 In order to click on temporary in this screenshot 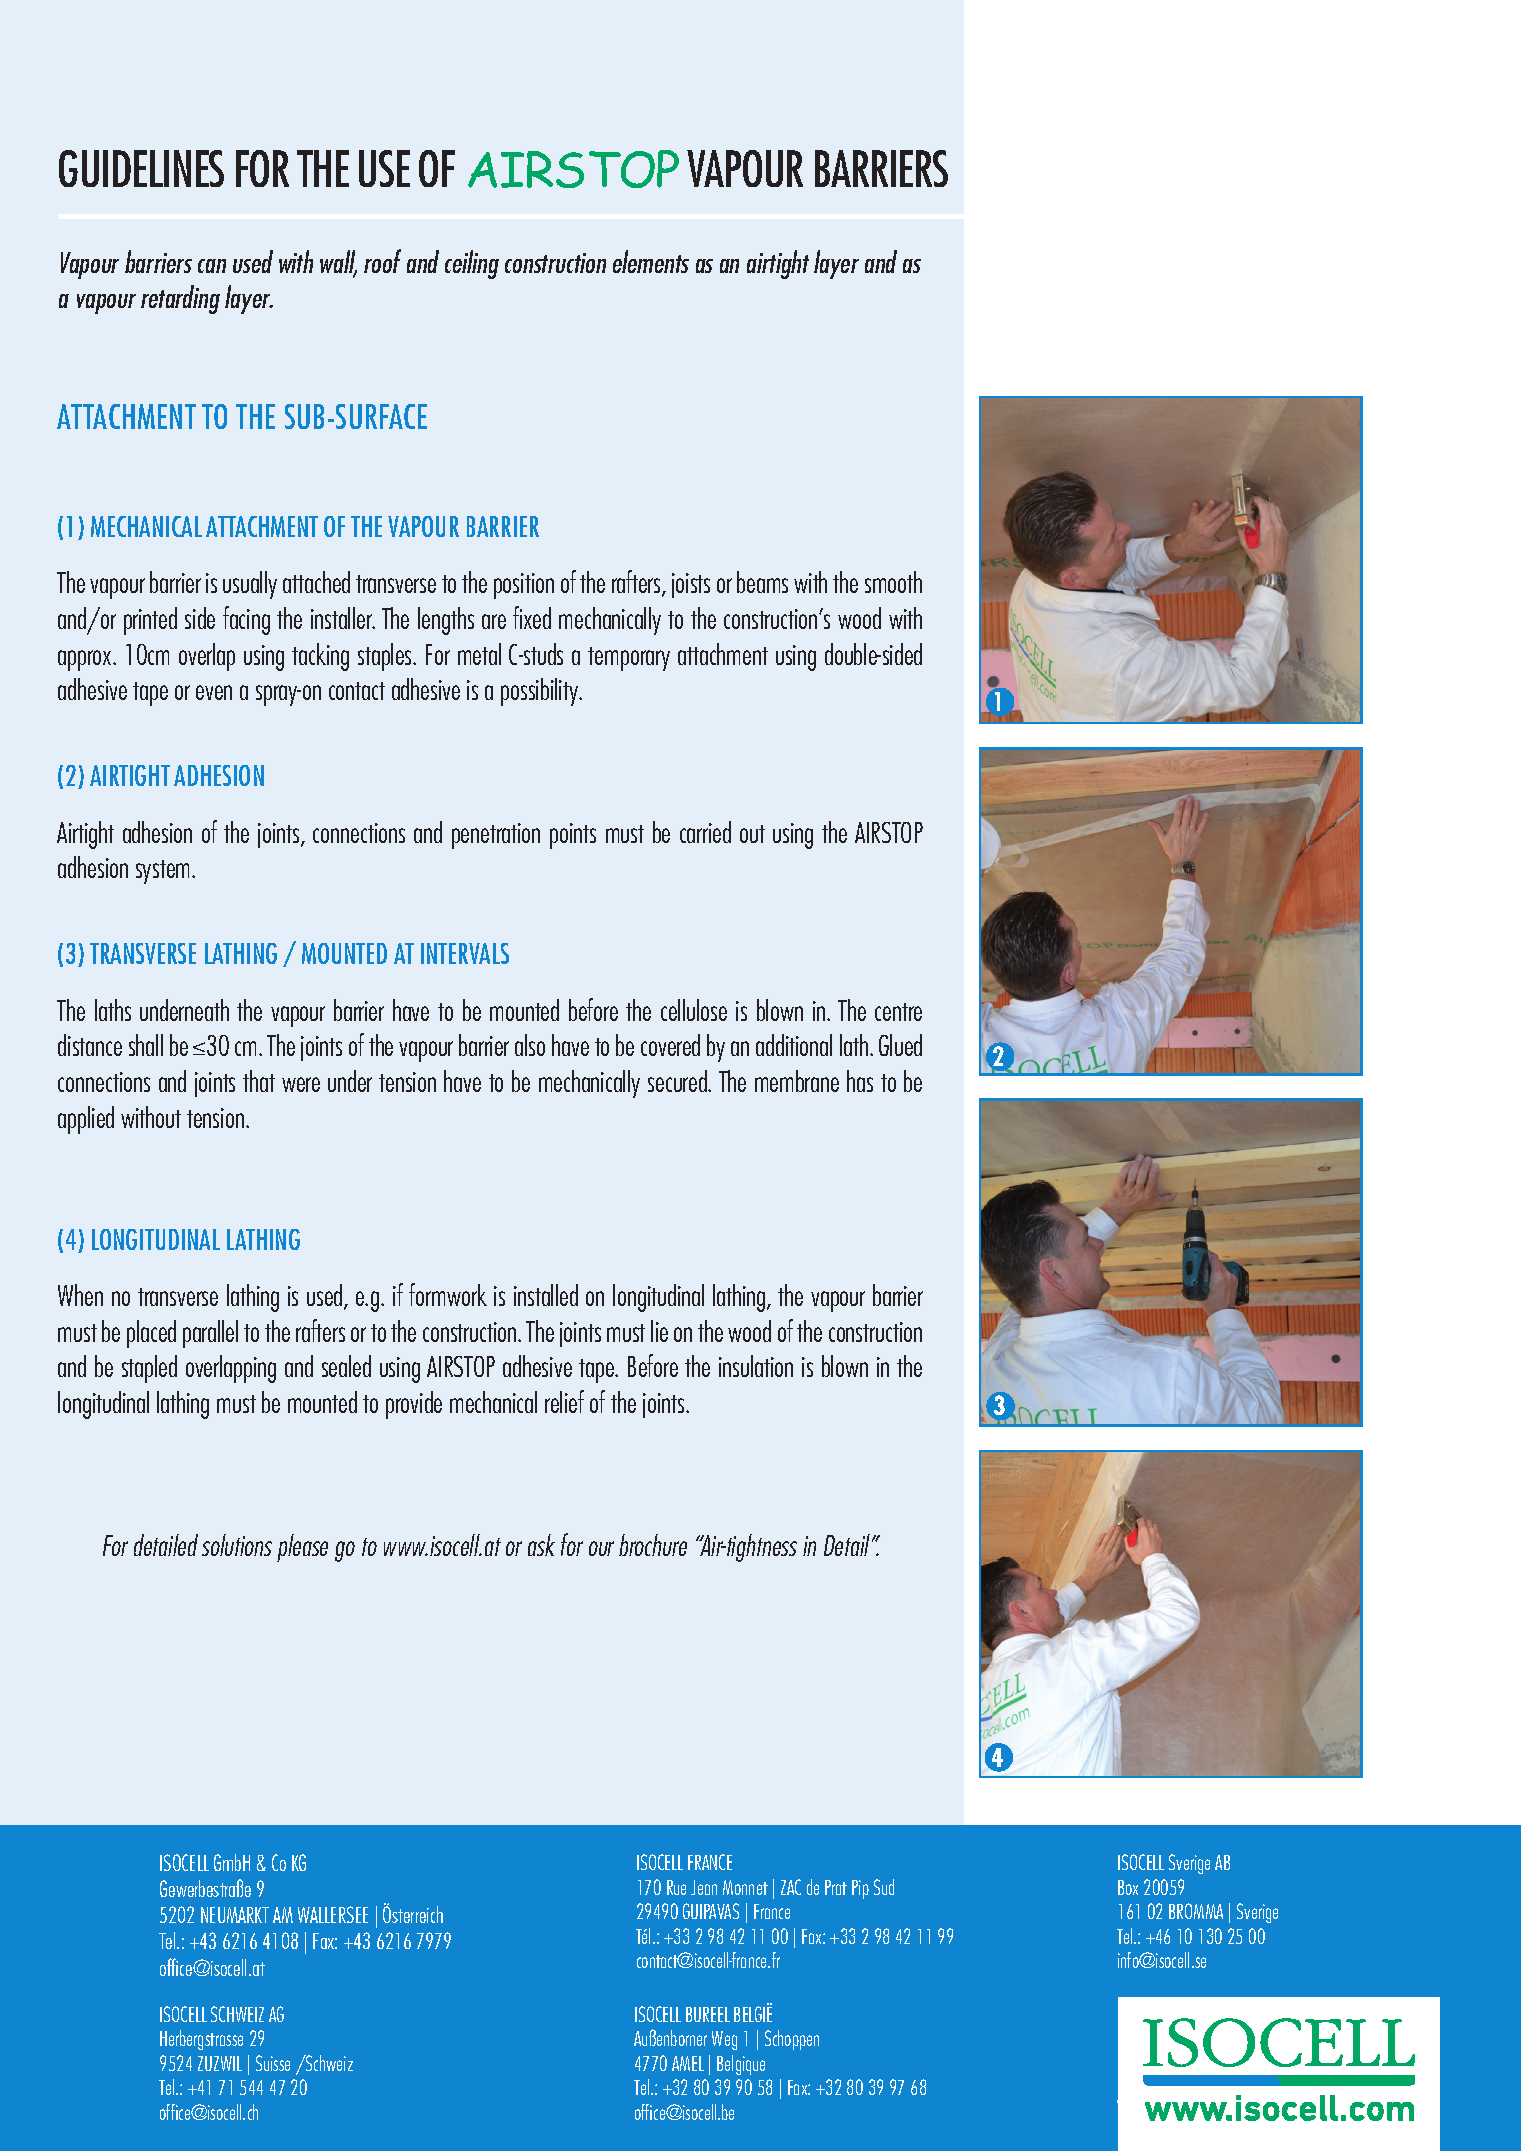, I will do `click(629, 659)`.
